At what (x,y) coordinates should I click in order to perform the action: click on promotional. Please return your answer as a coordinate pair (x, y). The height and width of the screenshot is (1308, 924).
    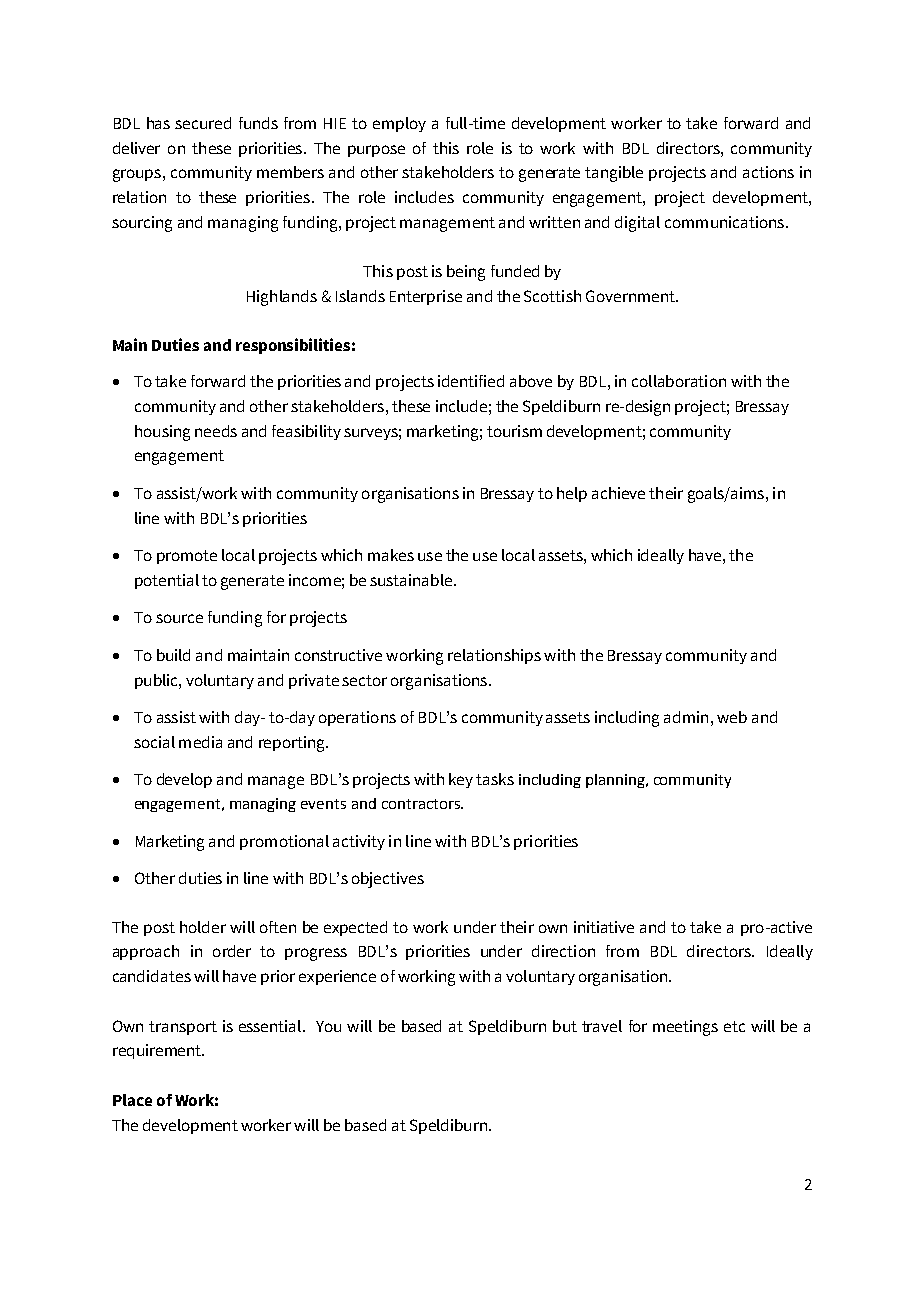
    Looking at the image, I should click on (284, 842).
